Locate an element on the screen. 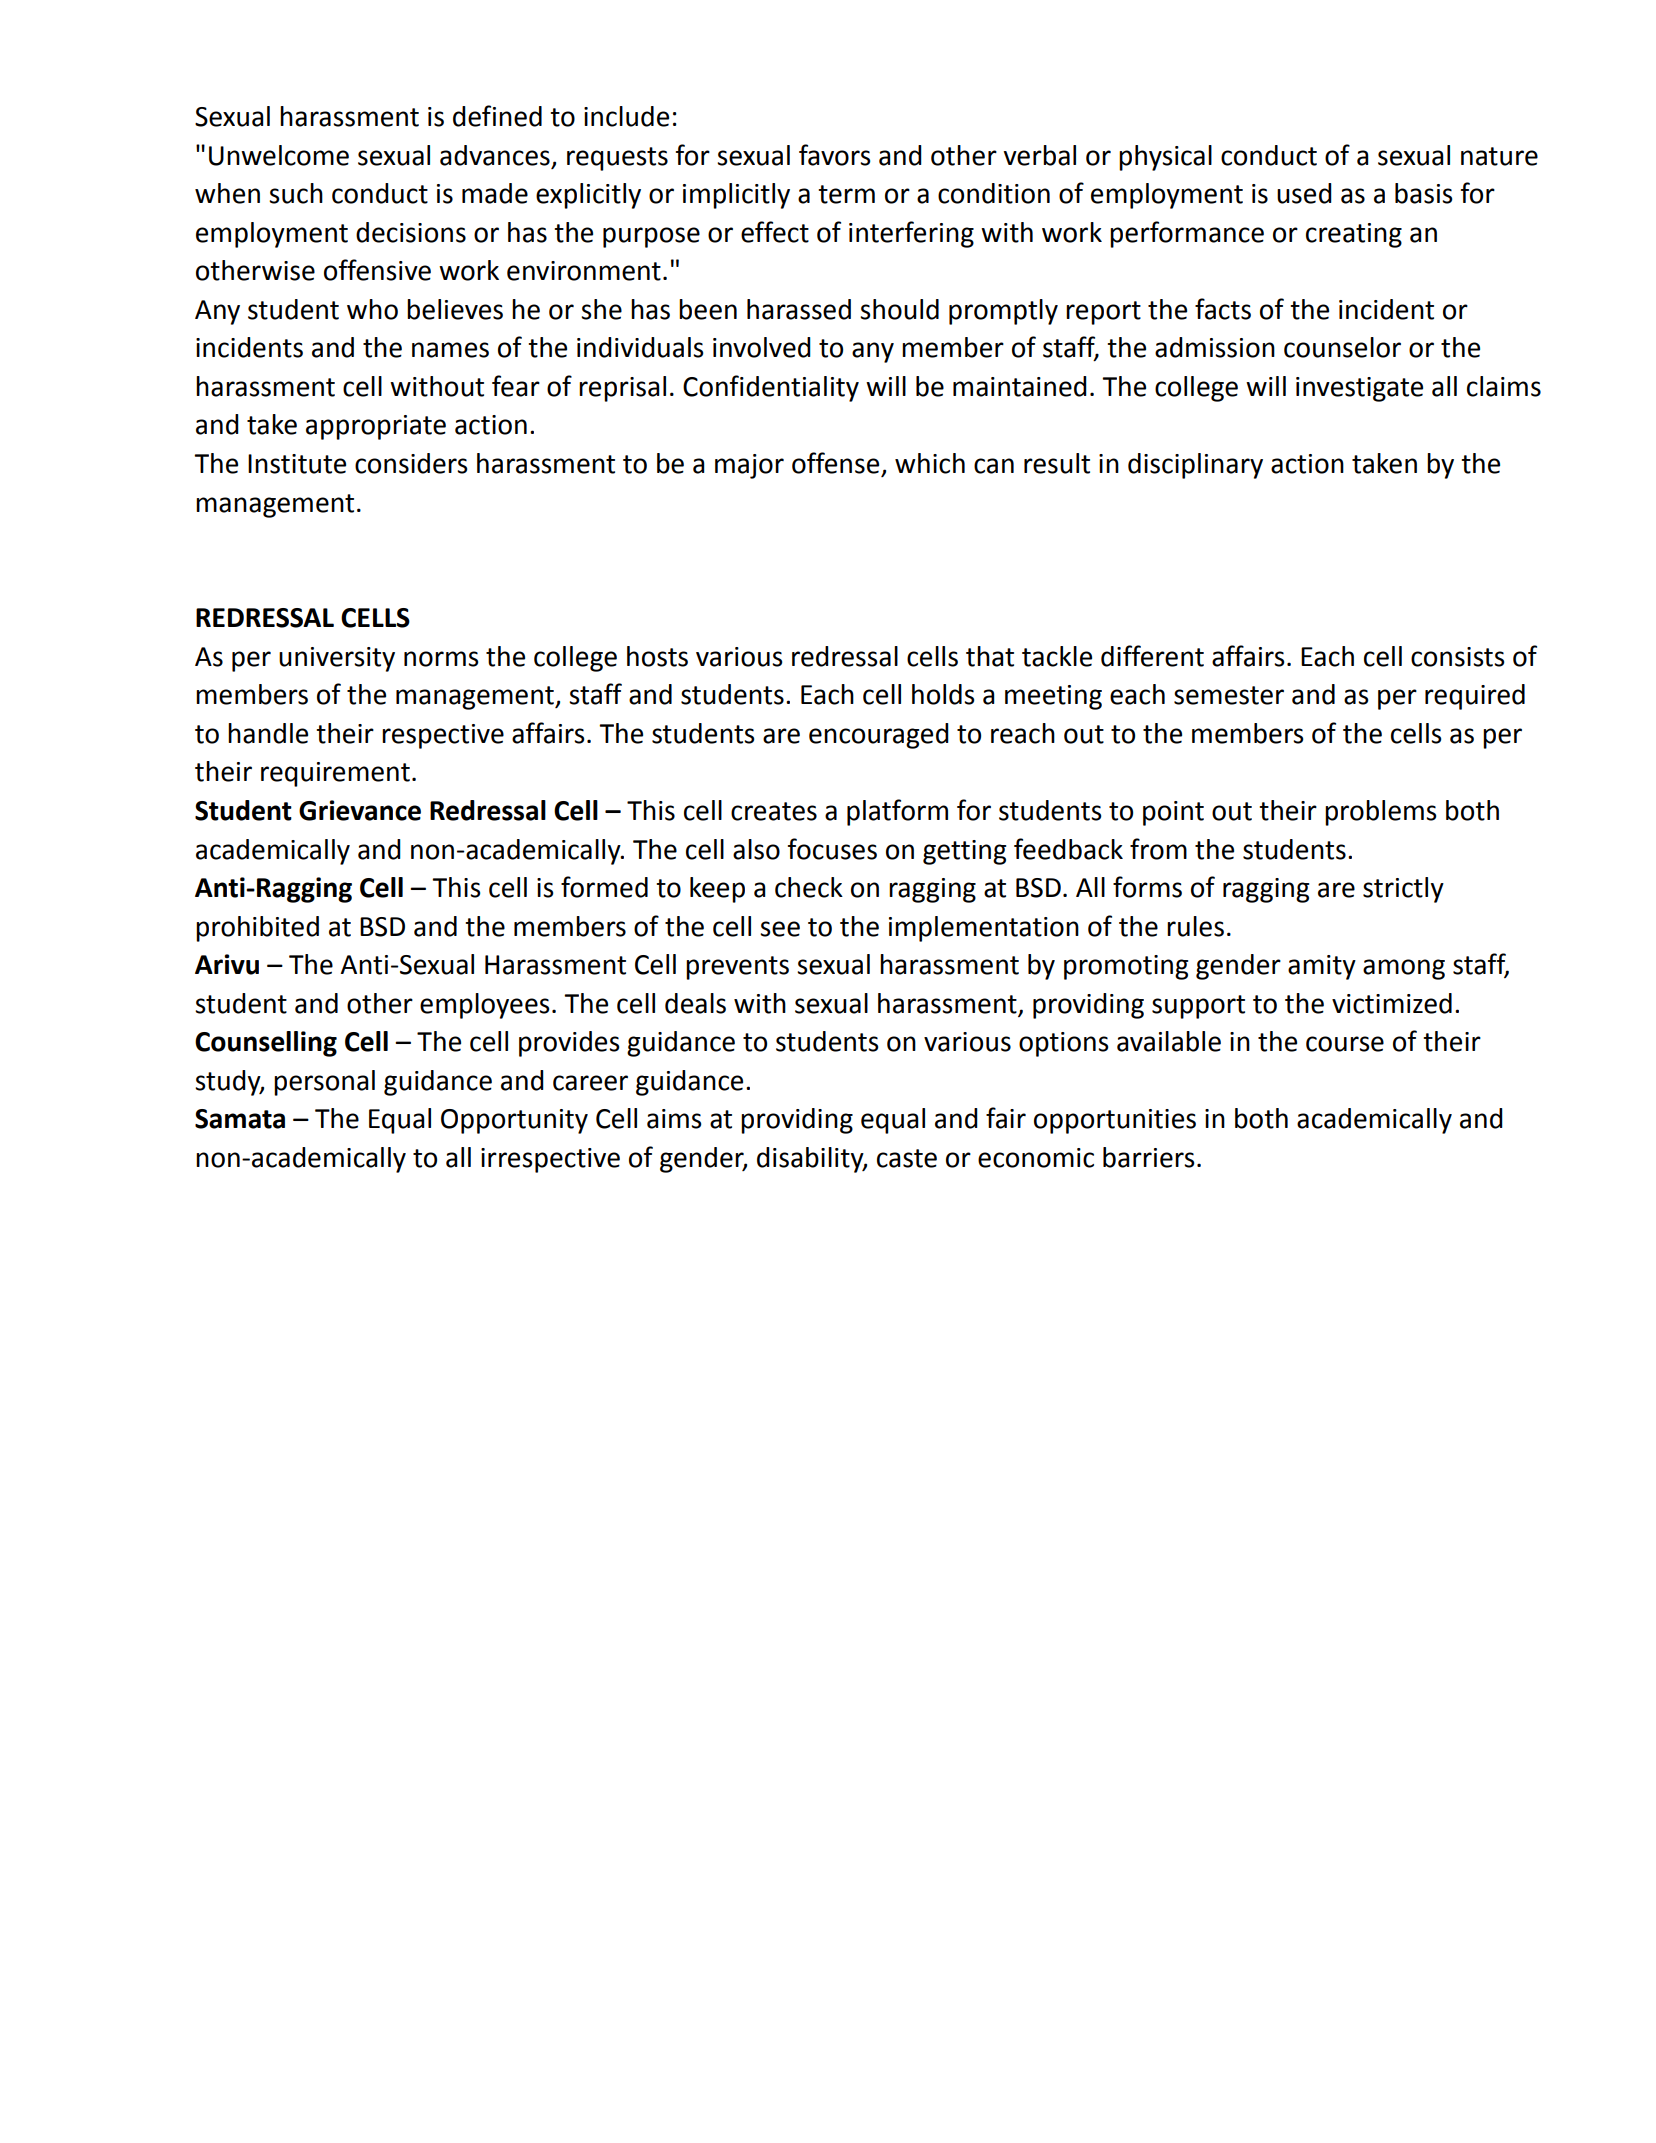 This screenshot has height=2143, width=1656. university is located at coordinates (337, 659).
